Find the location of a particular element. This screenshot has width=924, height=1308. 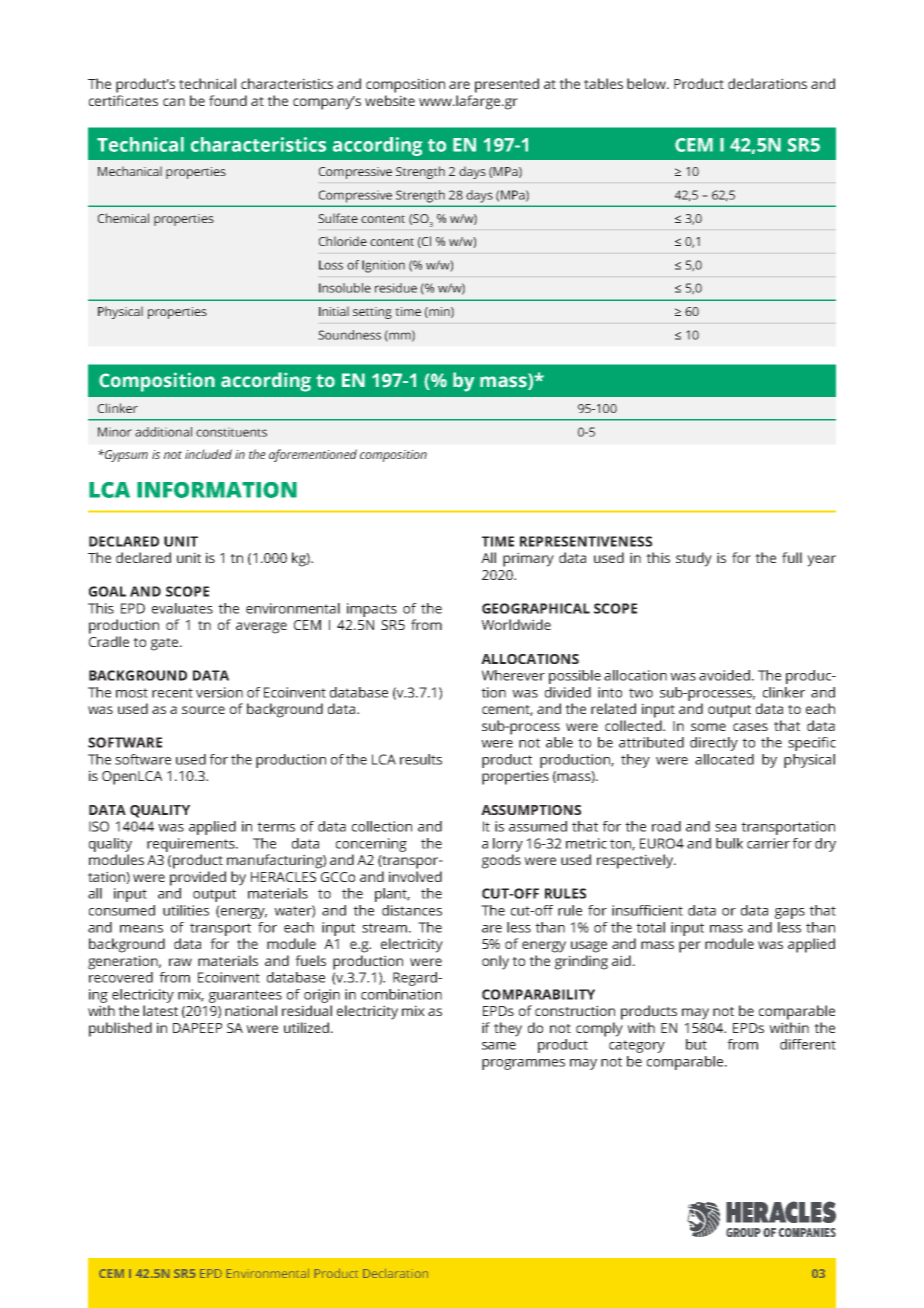

same is located at coordinates (499, 1046).
